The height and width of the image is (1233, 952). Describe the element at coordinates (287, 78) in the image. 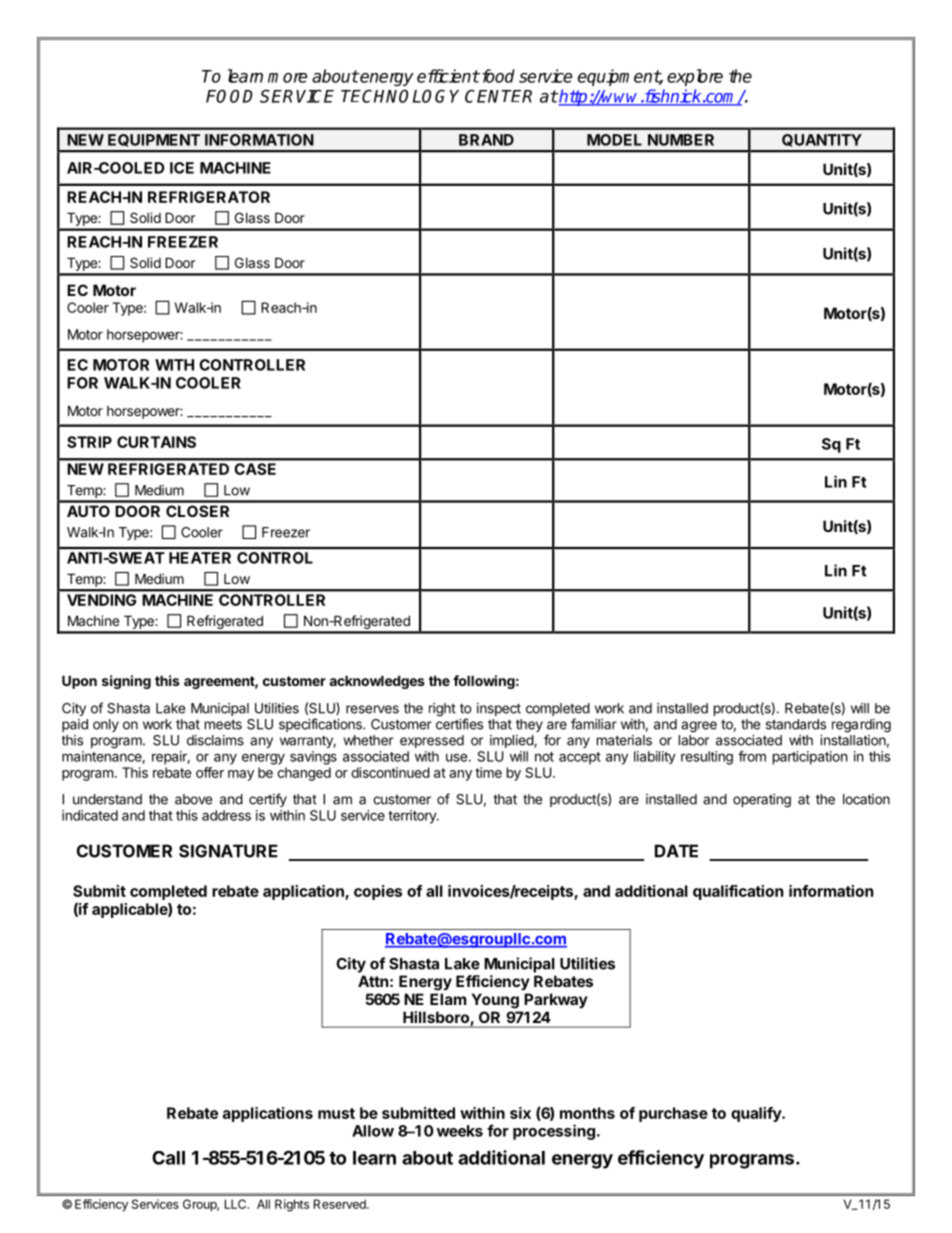

I see `more` at that location.
